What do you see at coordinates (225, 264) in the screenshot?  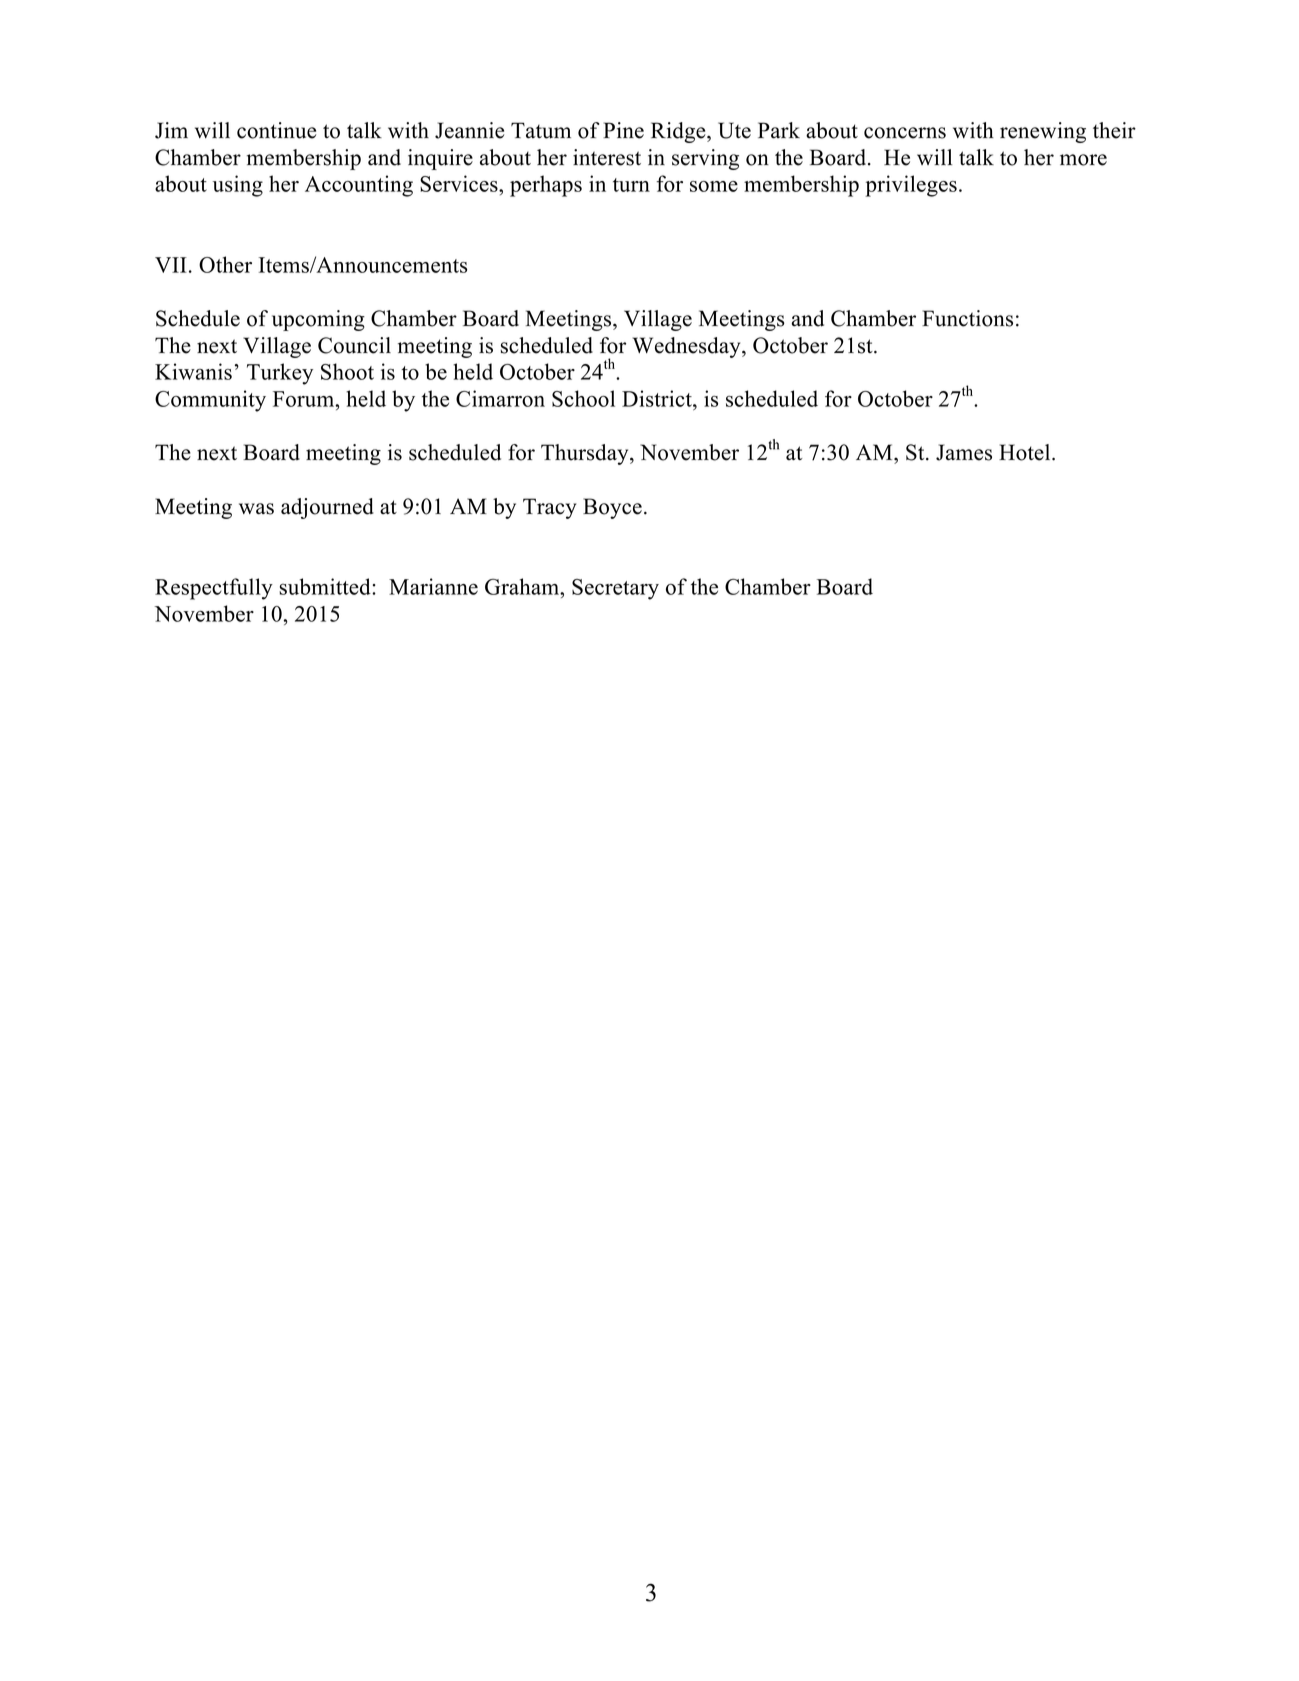 I see `Other` at bounding box center [225, 264].
